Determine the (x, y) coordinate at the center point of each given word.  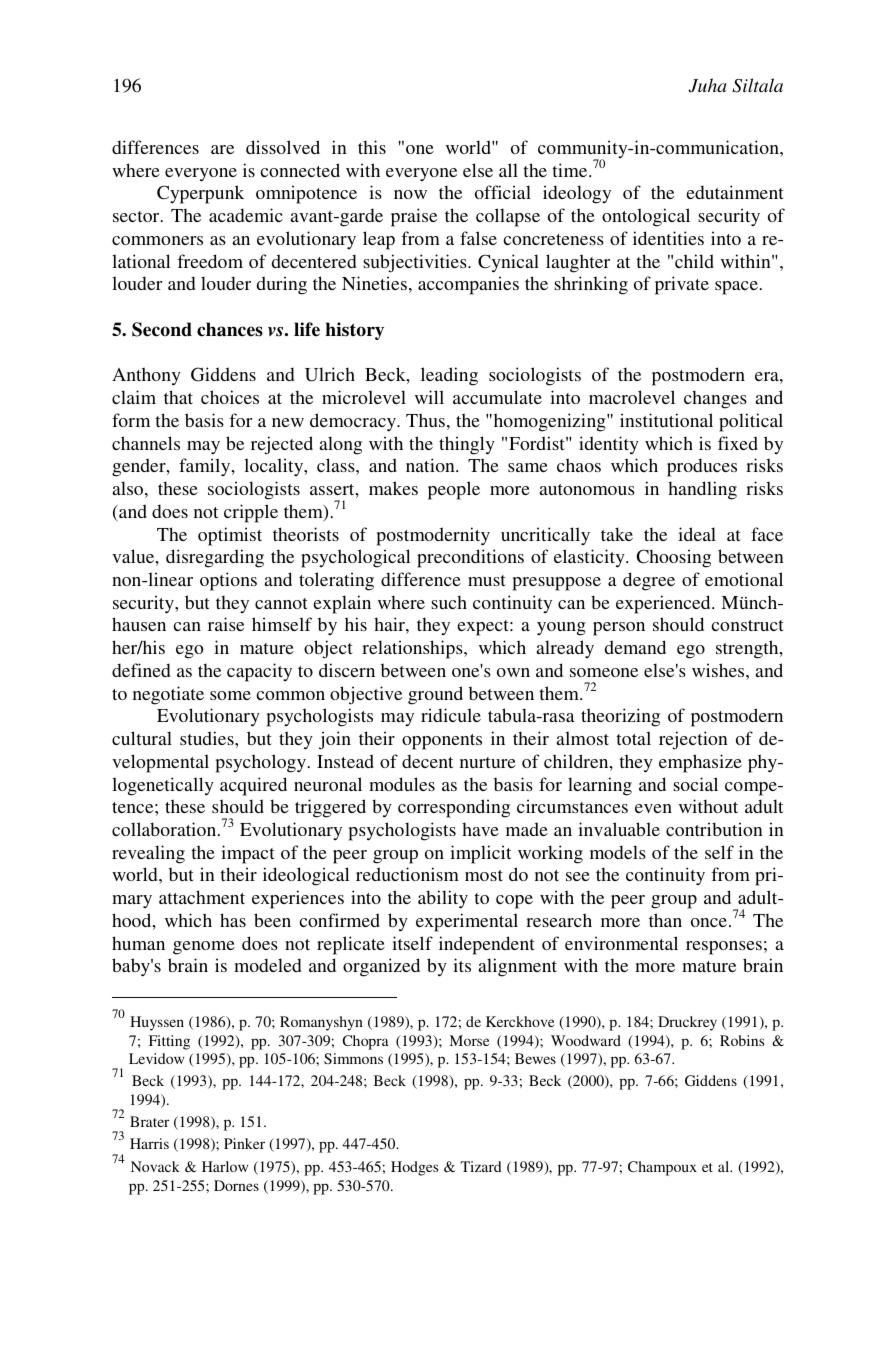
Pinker (244, 1143)
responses (724, 948)
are (222, 149)
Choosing (674, 558)
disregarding (215, 558)
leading (449, 376)
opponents (442, 742)
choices (230, 397)
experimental (467, 922)
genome (204, 948)
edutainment (735, 192)
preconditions (470, 558)
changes (715, 399)
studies (208, 738)
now (410, 194)
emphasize (700, 763)
